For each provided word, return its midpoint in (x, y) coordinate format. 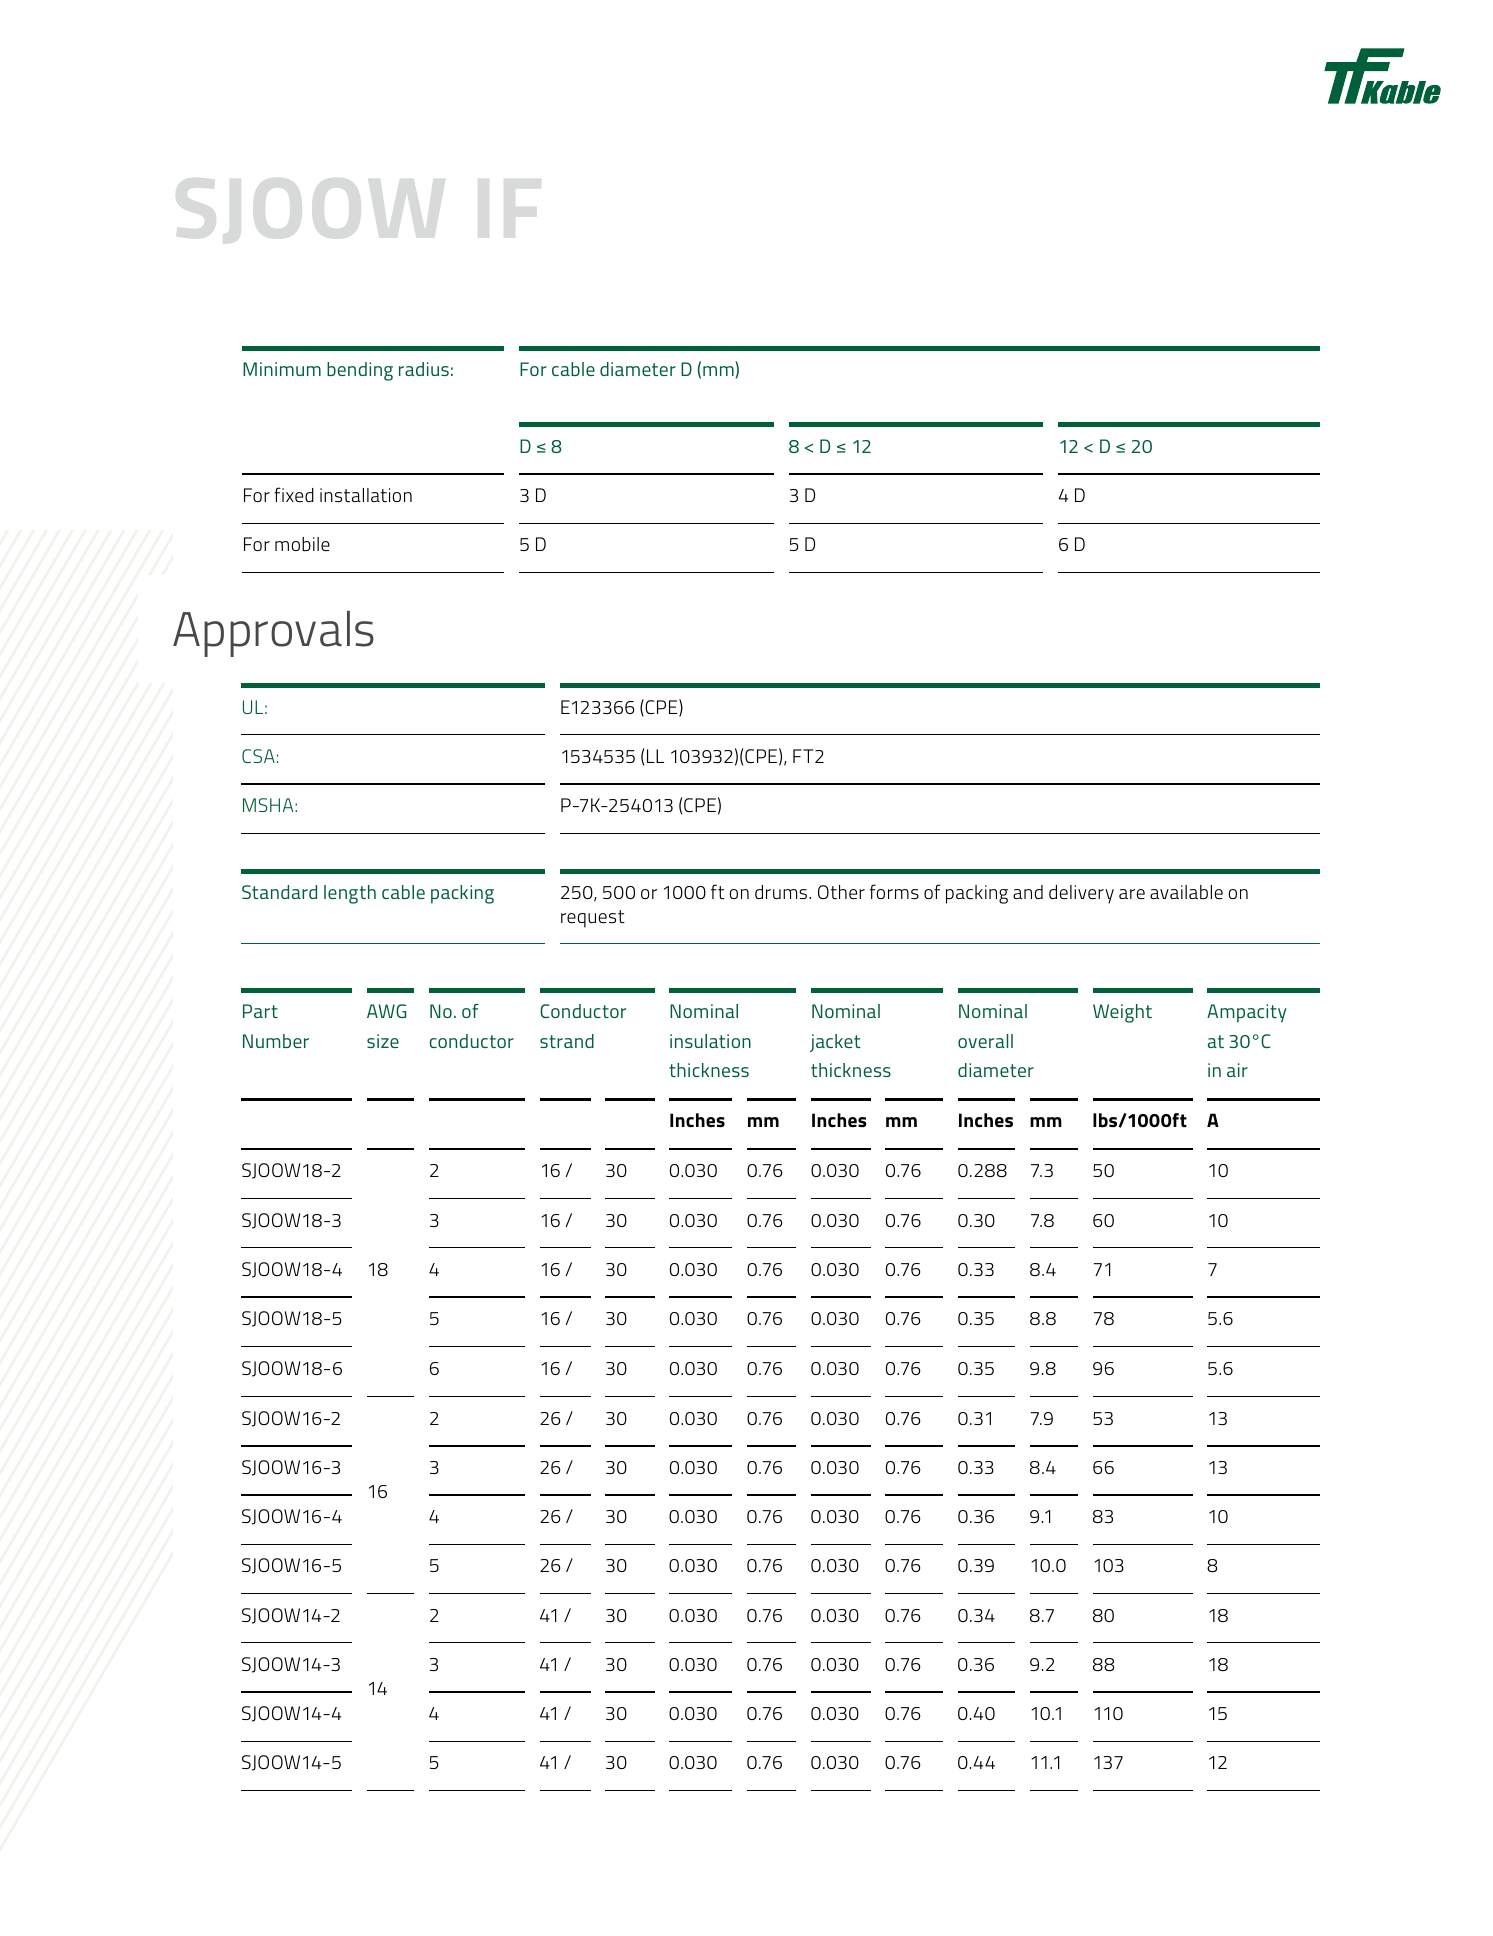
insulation (710, 1041)
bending (360, 371)
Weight (1122, 1013)
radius (424, 369)
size (383, 1041)
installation (366, 495)
